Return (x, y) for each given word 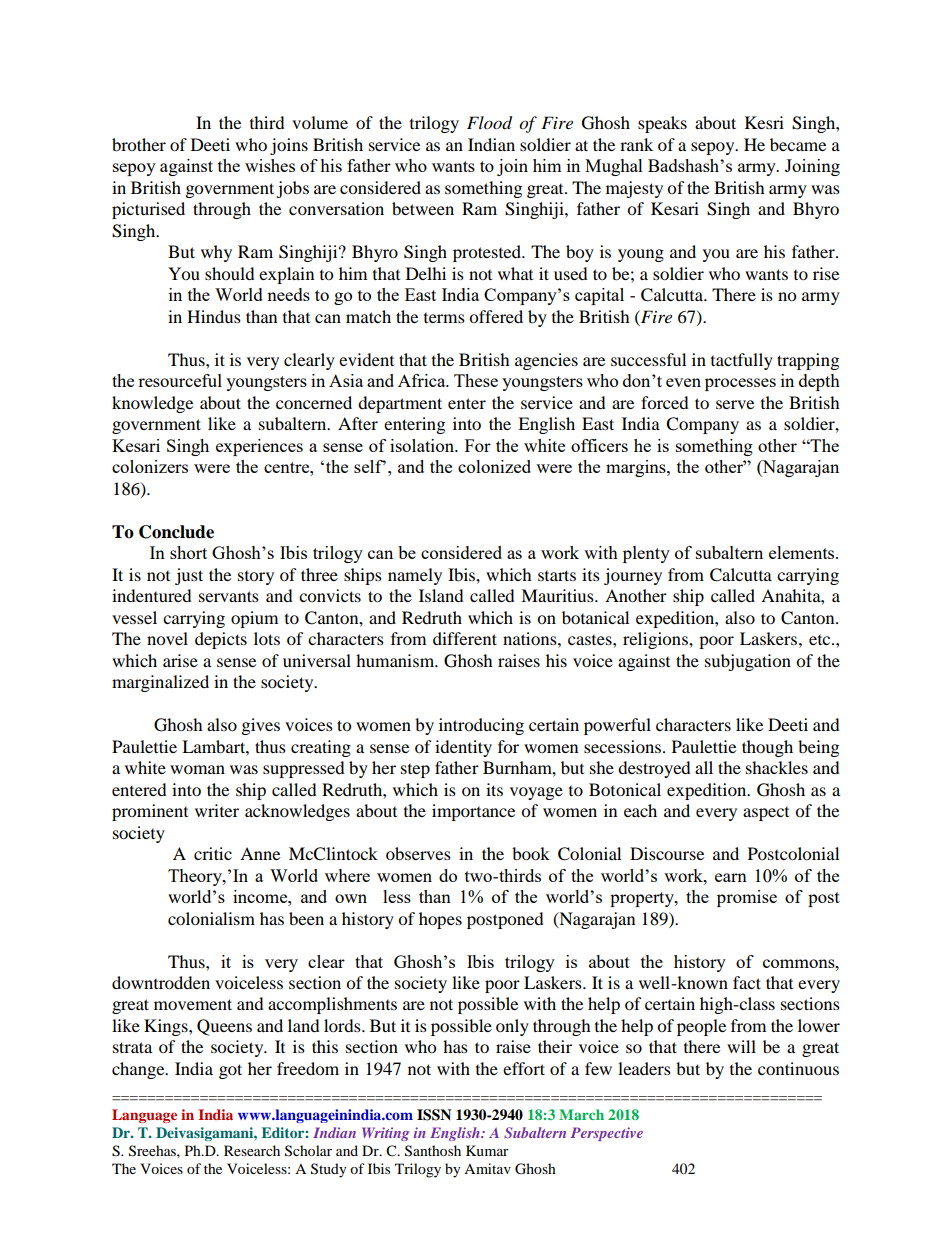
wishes (270, 165)
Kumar (487, 1150)
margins (637, 468)
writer (217, 810)
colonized (494, 466)
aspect (766, 814)
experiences (259, 447)
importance (473, 812)
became (798, 144)
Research (252, 1150)
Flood (489, 123)
